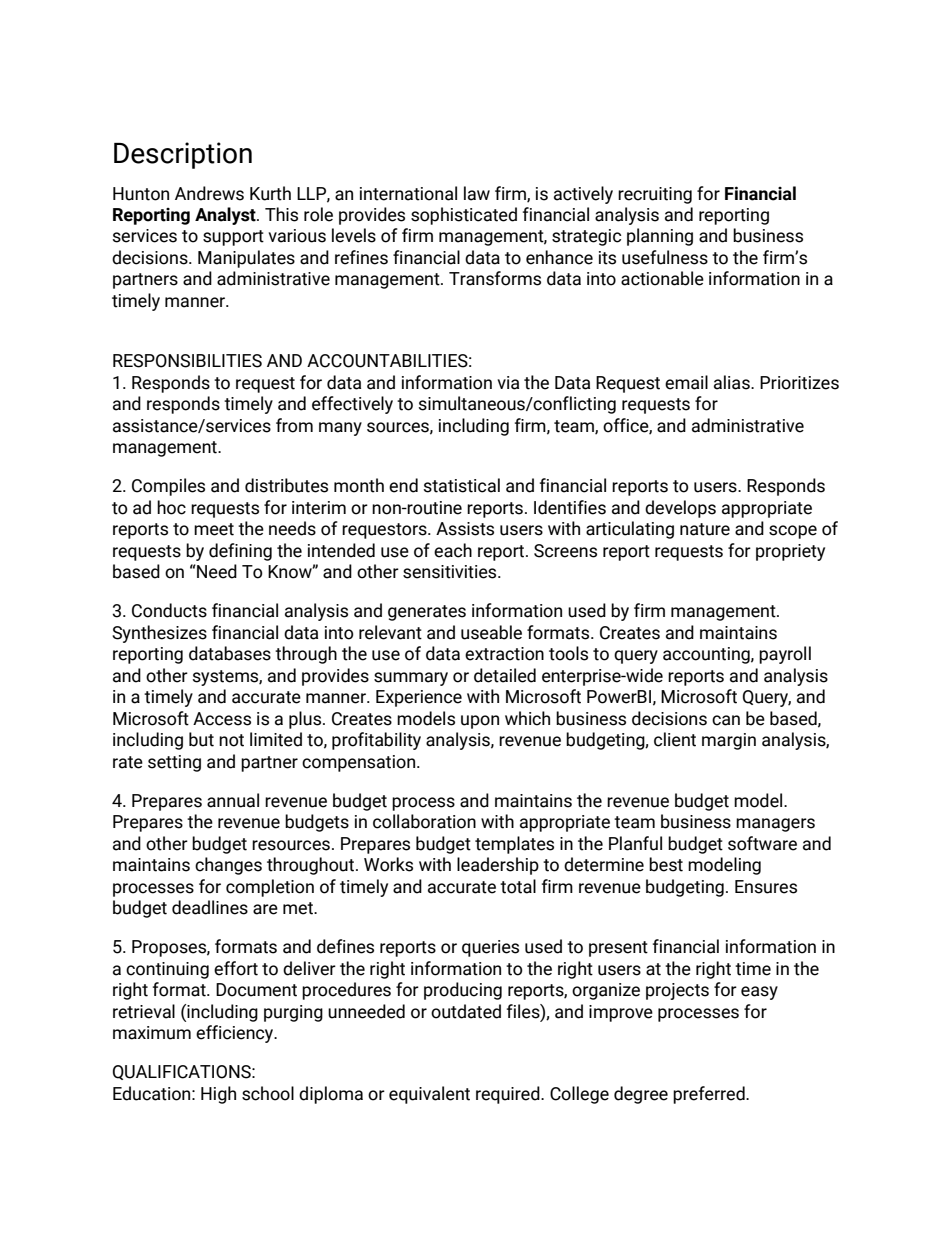  I want to click on Andrews, so click(209, 193).
